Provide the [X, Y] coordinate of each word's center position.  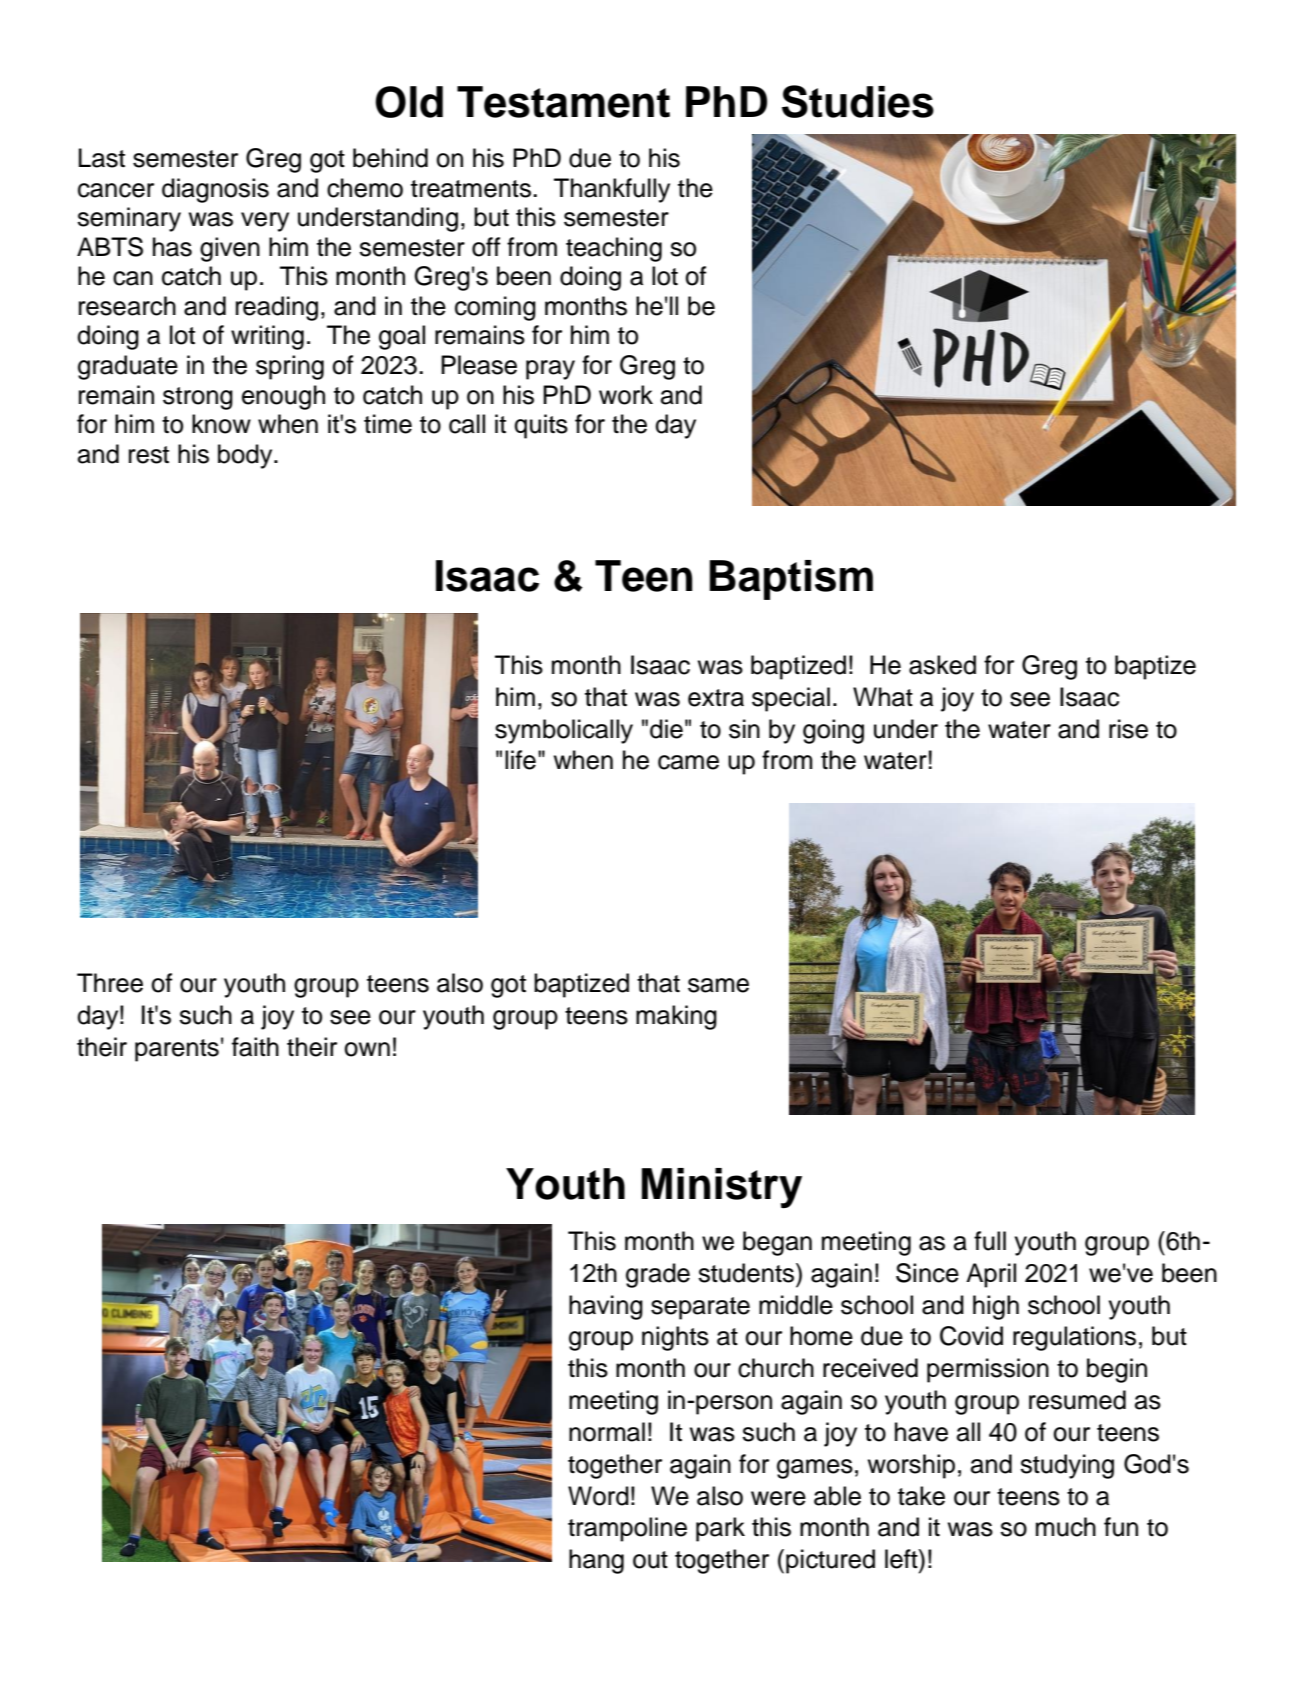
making [676, 1017]
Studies [858, 101]
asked [942, 665]
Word [598, 1496]
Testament [563, 102]
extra [716, 698]
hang [596, 1561]
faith [255, 1047]
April [991, 1275]
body [246, 456]
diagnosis [215, 190]
